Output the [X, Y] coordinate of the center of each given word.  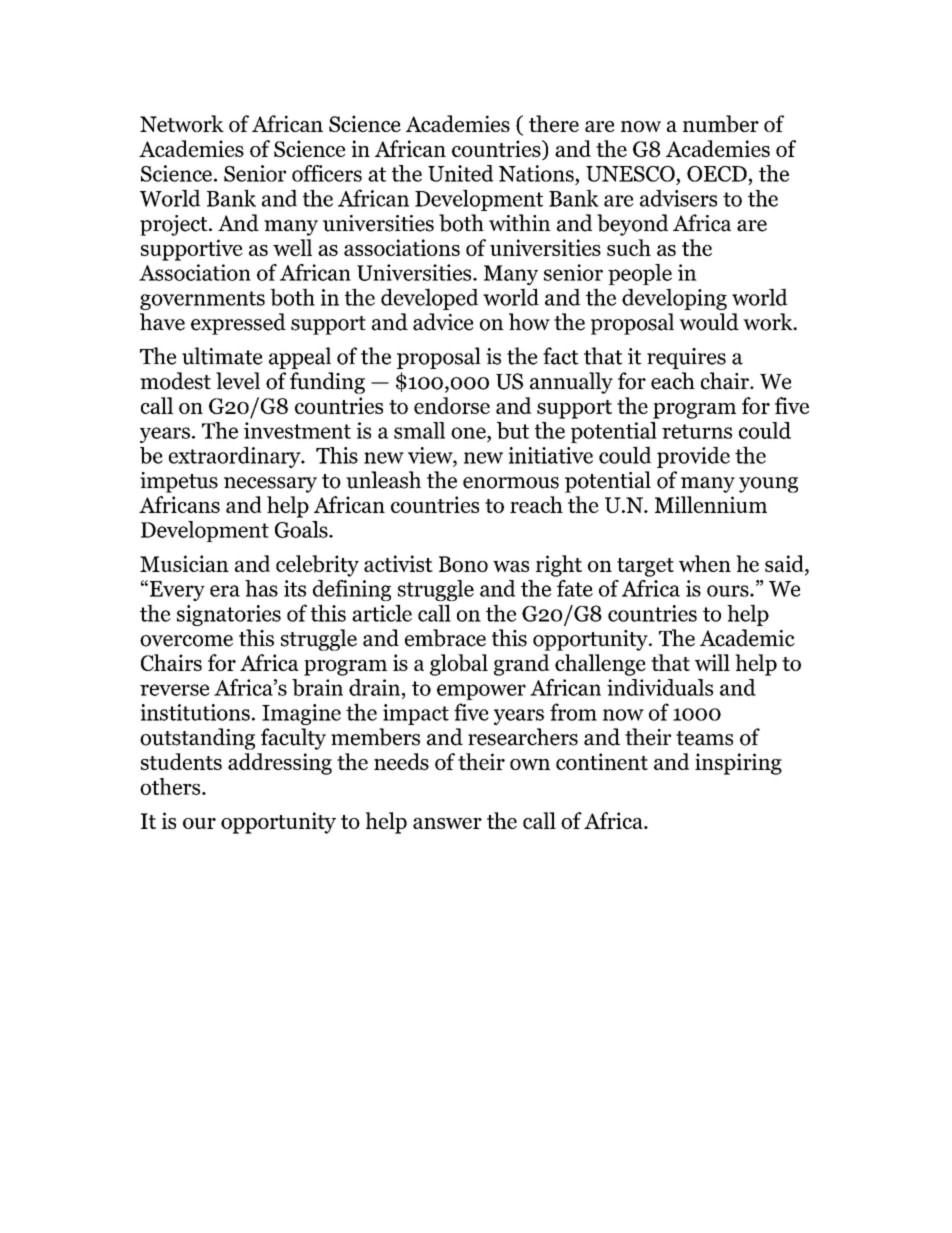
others [171, 786]
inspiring [738, 764]
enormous [511, 483]
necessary [270, 485]
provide [693, 457]
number [721, 124]
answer [447, 823]
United [461, 173]
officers [327, 173]
